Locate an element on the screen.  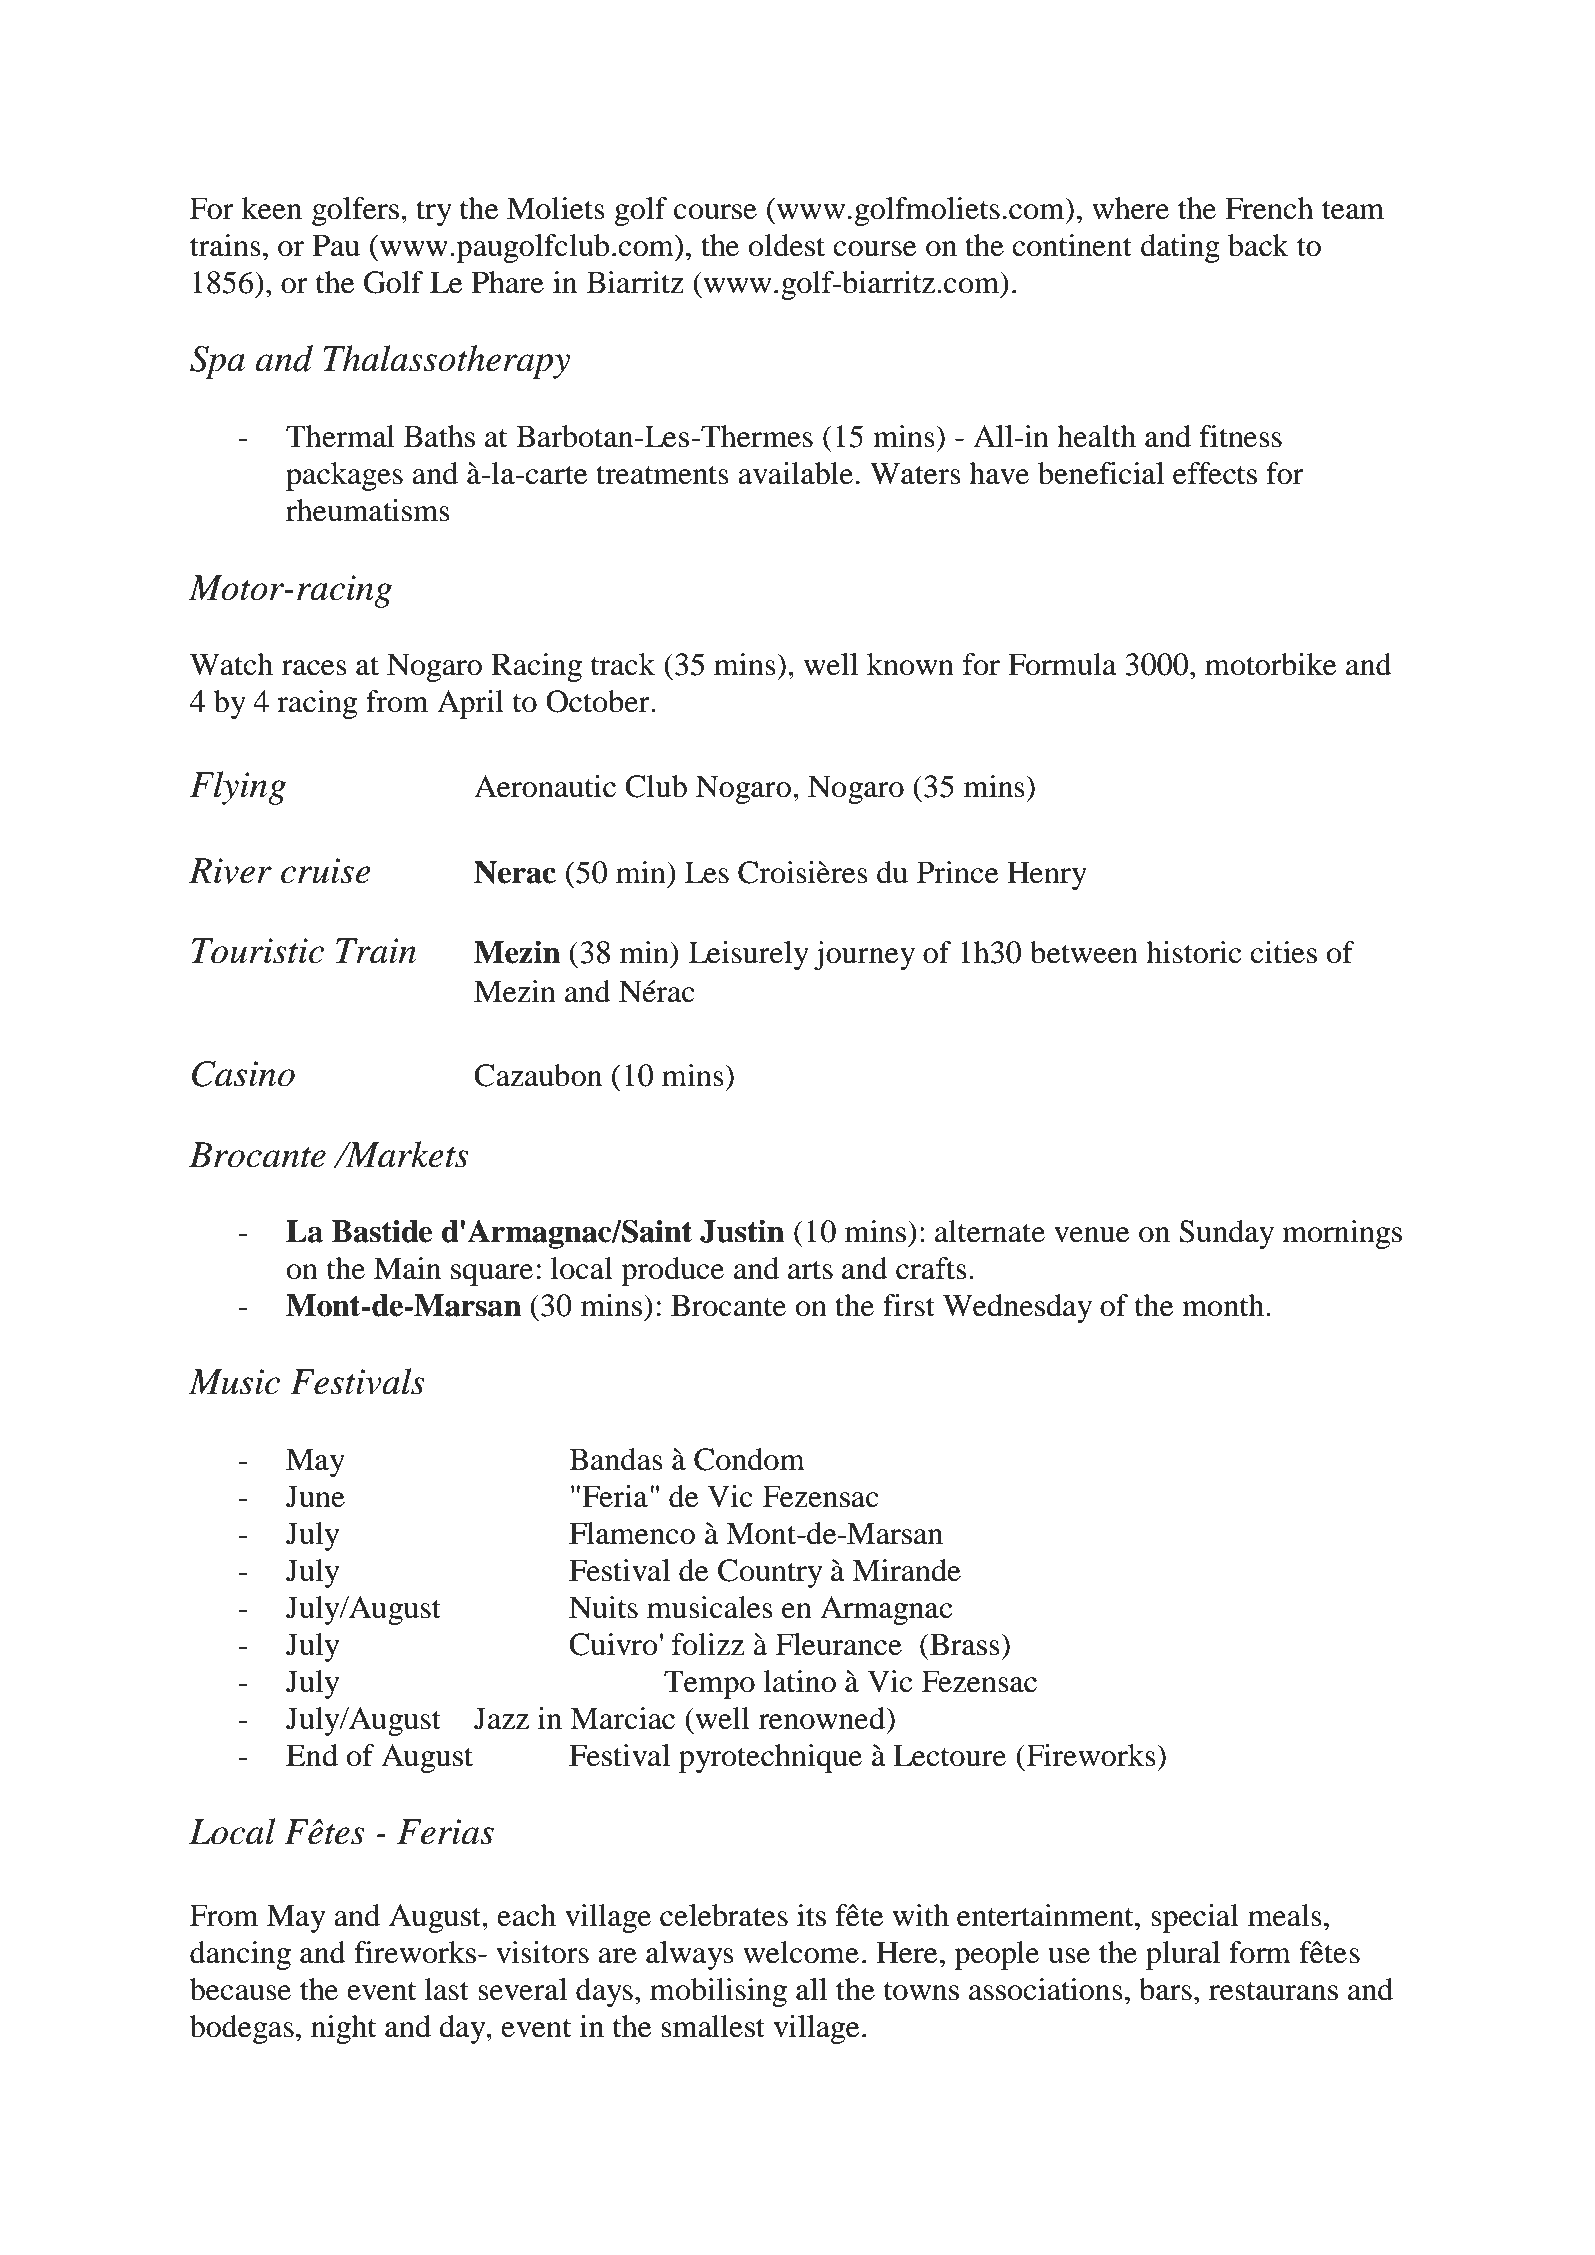
Justin is located at coordinates (742, 1231).
